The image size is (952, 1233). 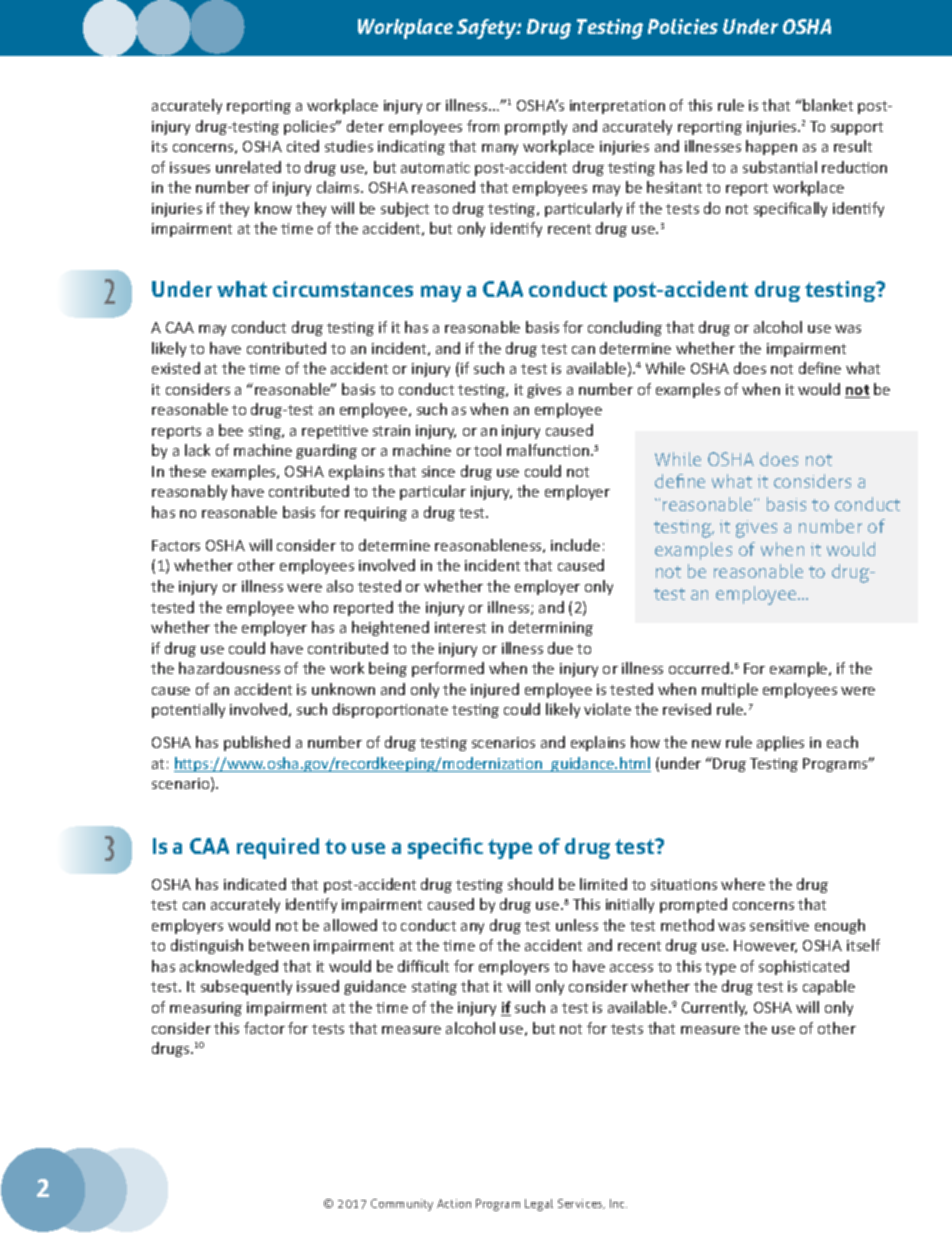 I want to click on multiple, so click(x=730, y=690).
